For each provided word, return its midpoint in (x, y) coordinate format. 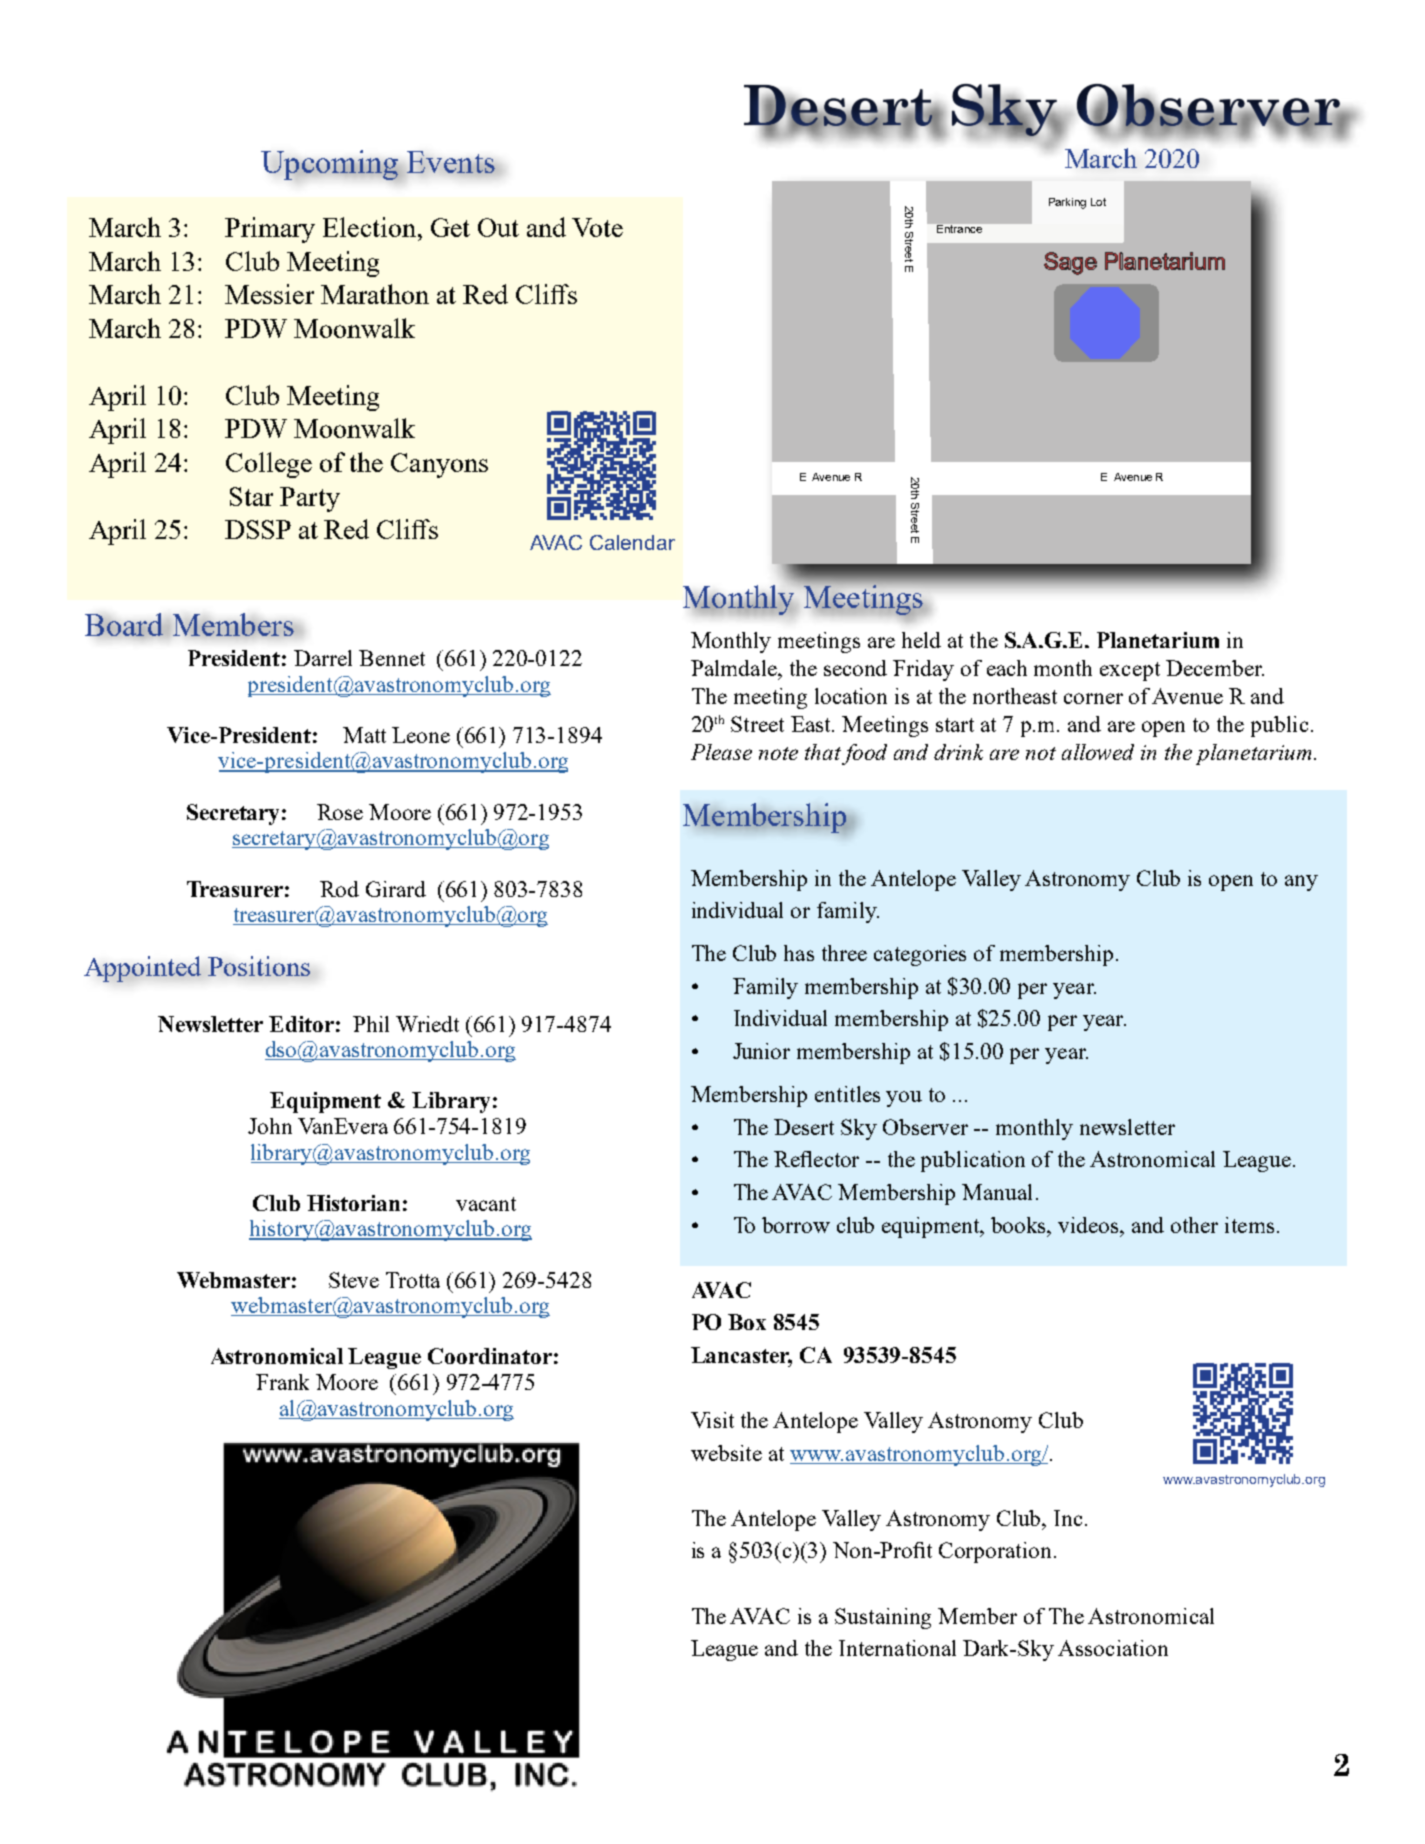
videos (1089, 1225)
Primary (270, 230)
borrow (796, 1225)
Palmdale (735, 668)
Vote (597, 227)
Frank (282, 1382)
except (1130, 671)
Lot (1098, 202)
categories (920, 955)
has (799, 953)
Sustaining (883, 1618)
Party (310, 499)
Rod (339, 889)
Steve (354, 1280)
